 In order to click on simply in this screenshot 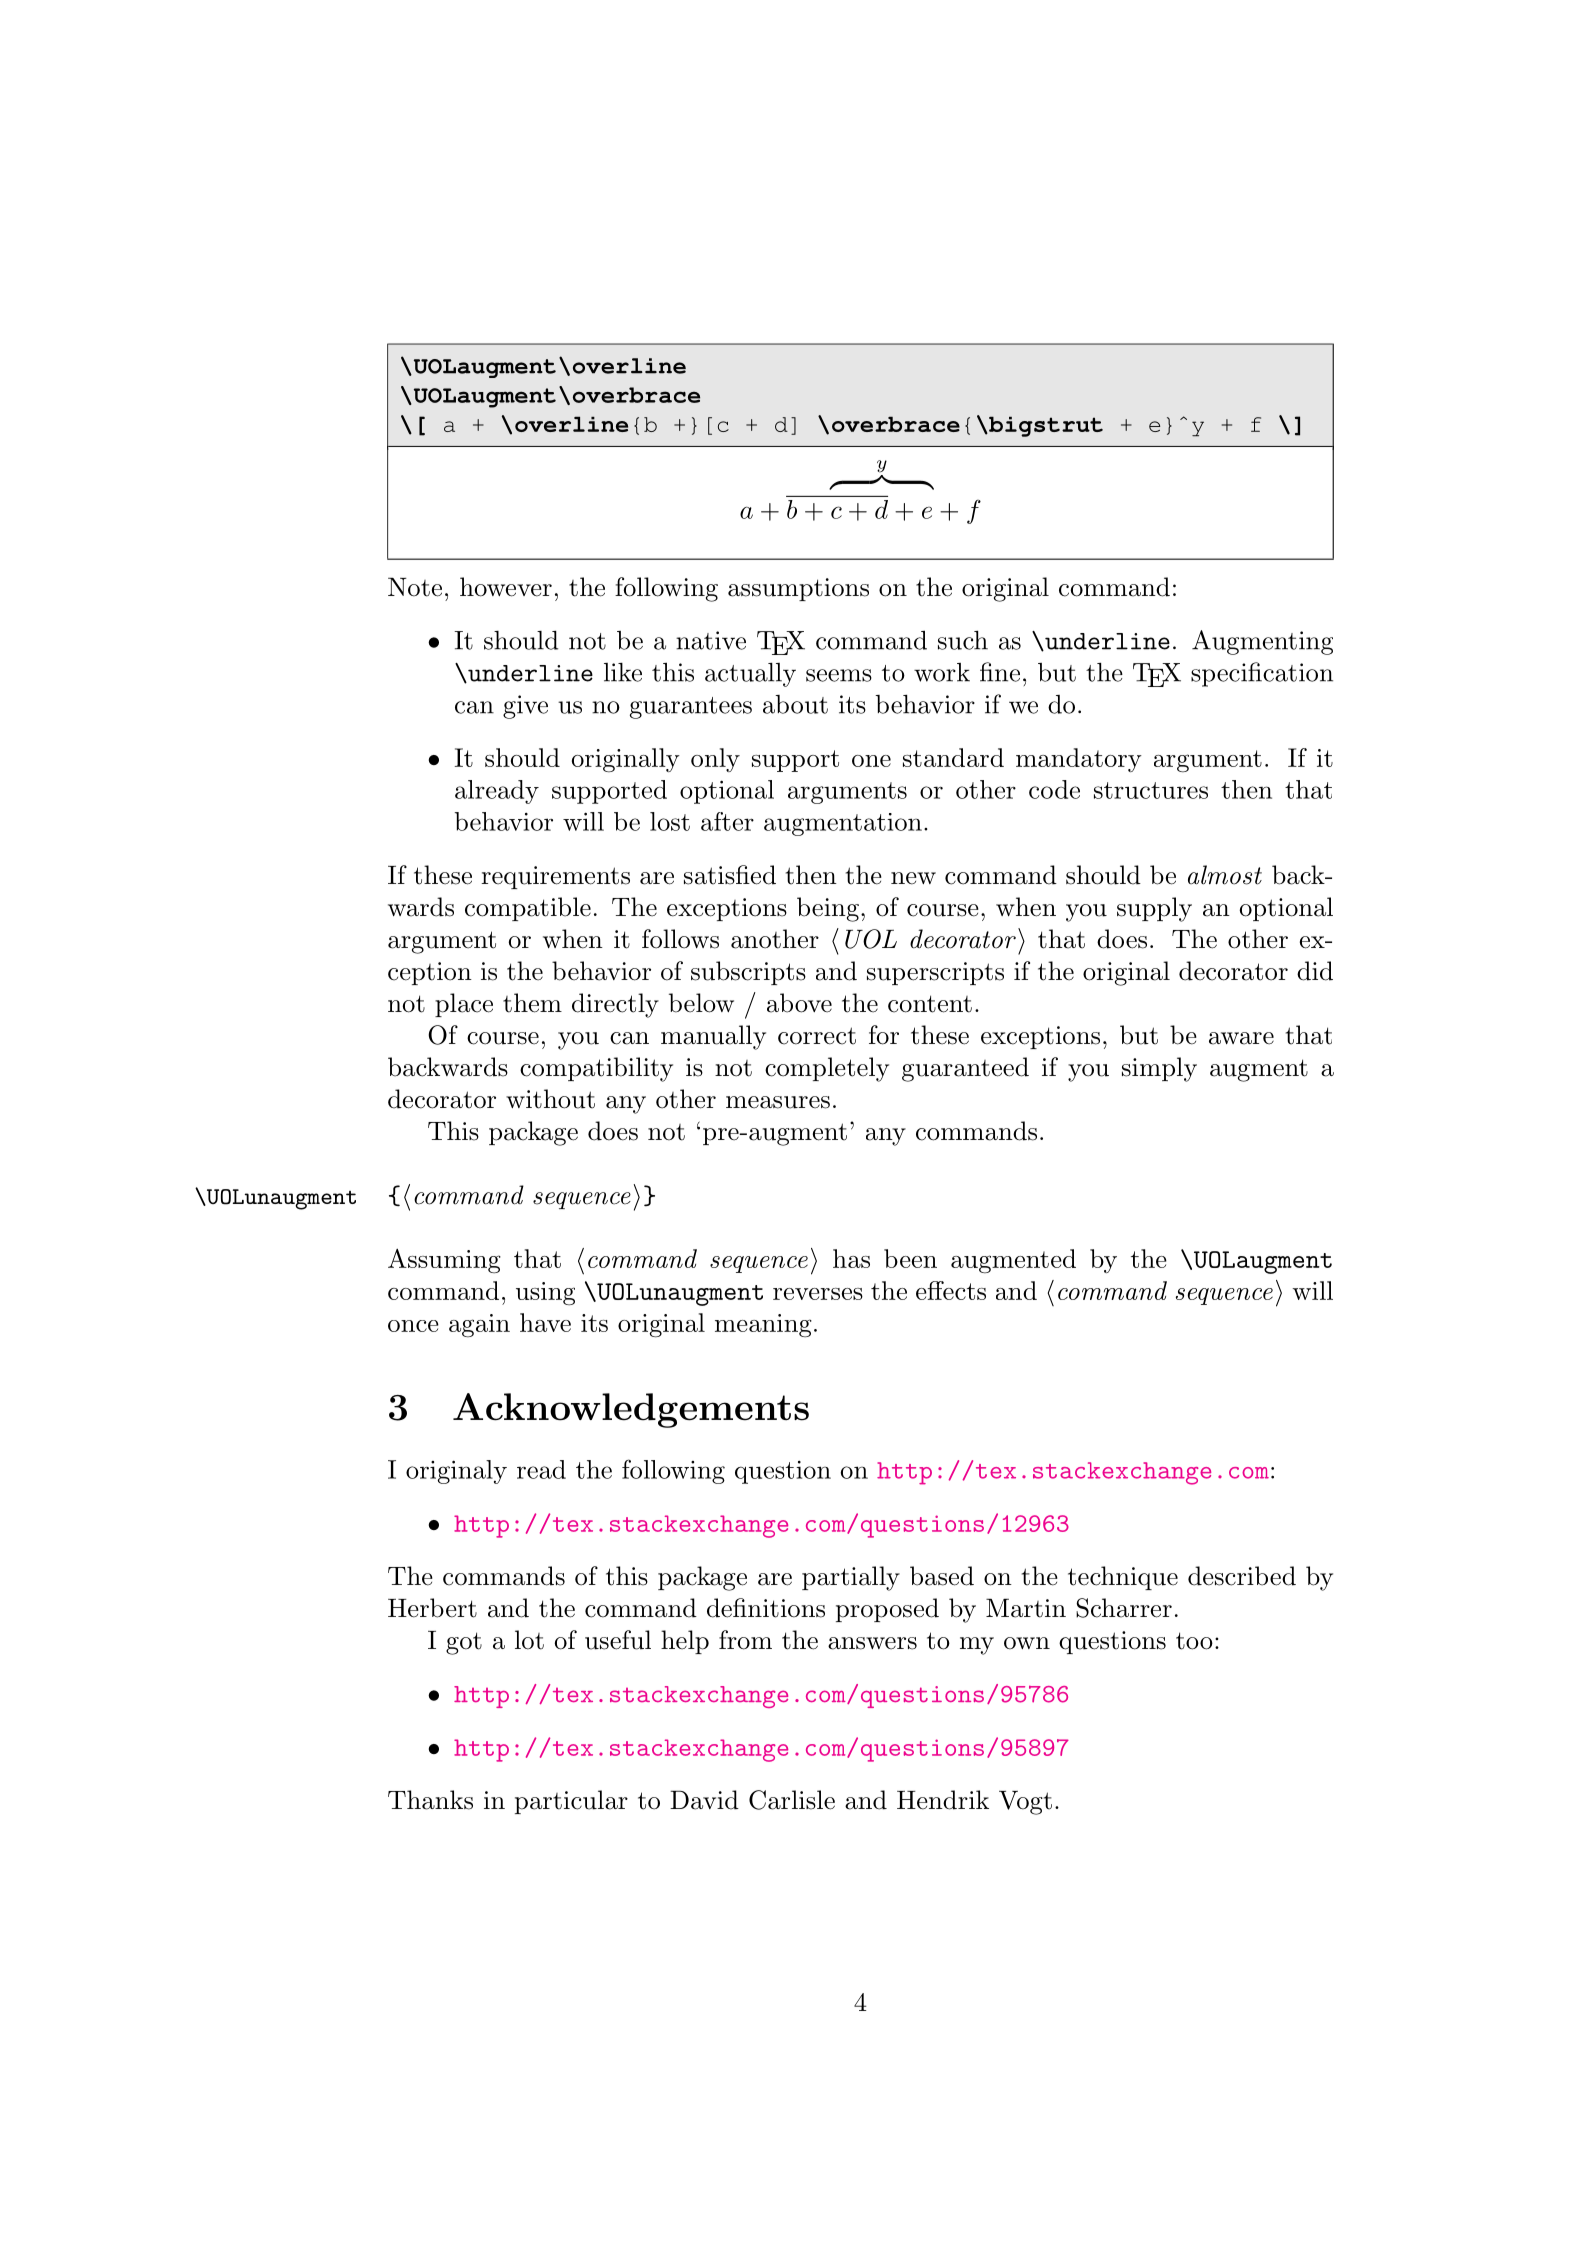, I will do `click(1159, 1069)`.
